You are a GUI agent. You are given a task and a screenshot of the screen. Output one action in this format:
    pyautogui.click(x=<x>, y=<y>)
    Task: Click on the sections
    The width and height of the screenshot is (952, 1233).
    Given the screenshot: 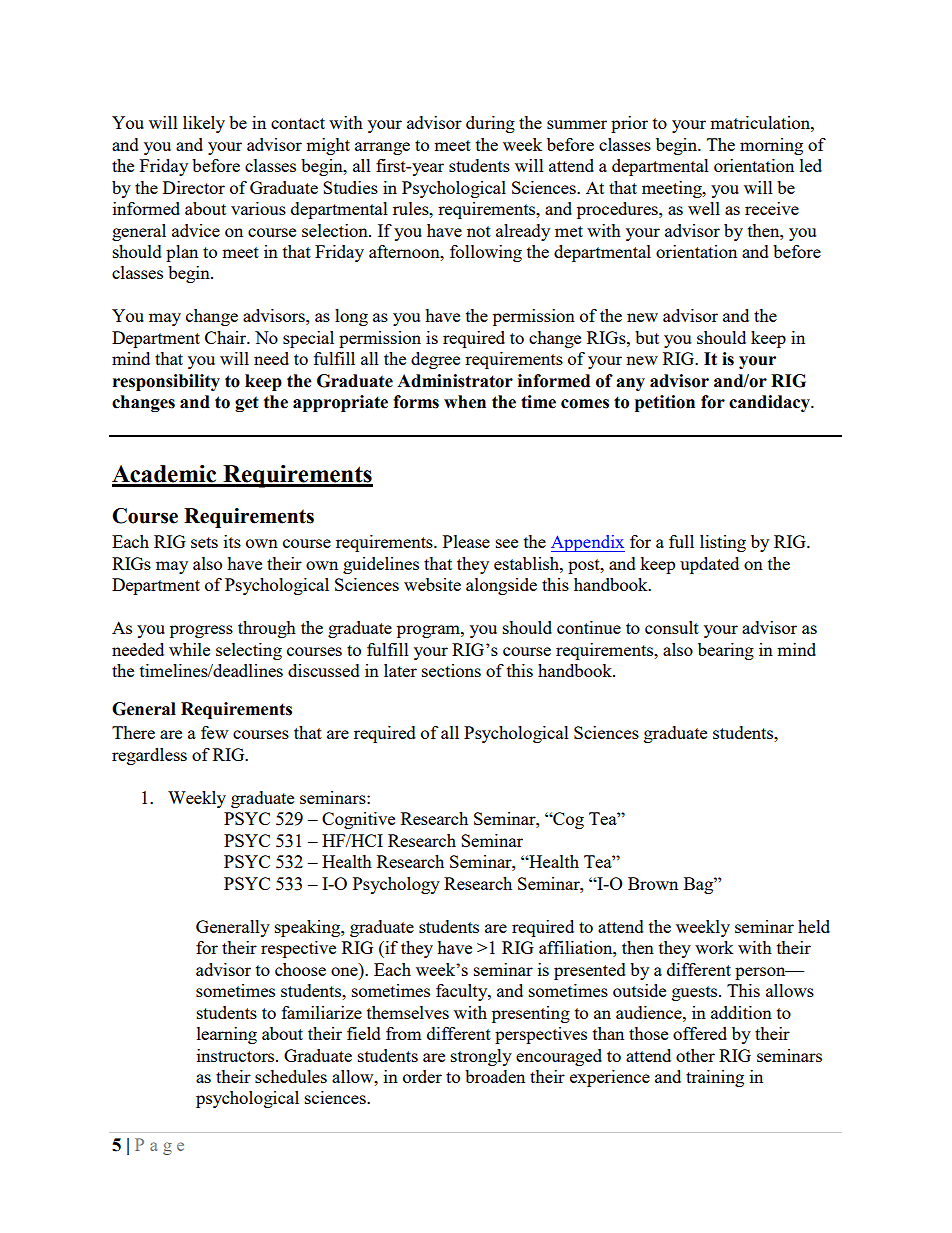 What is the action you would take?
    pyautogui.click(x=451, y=670)
